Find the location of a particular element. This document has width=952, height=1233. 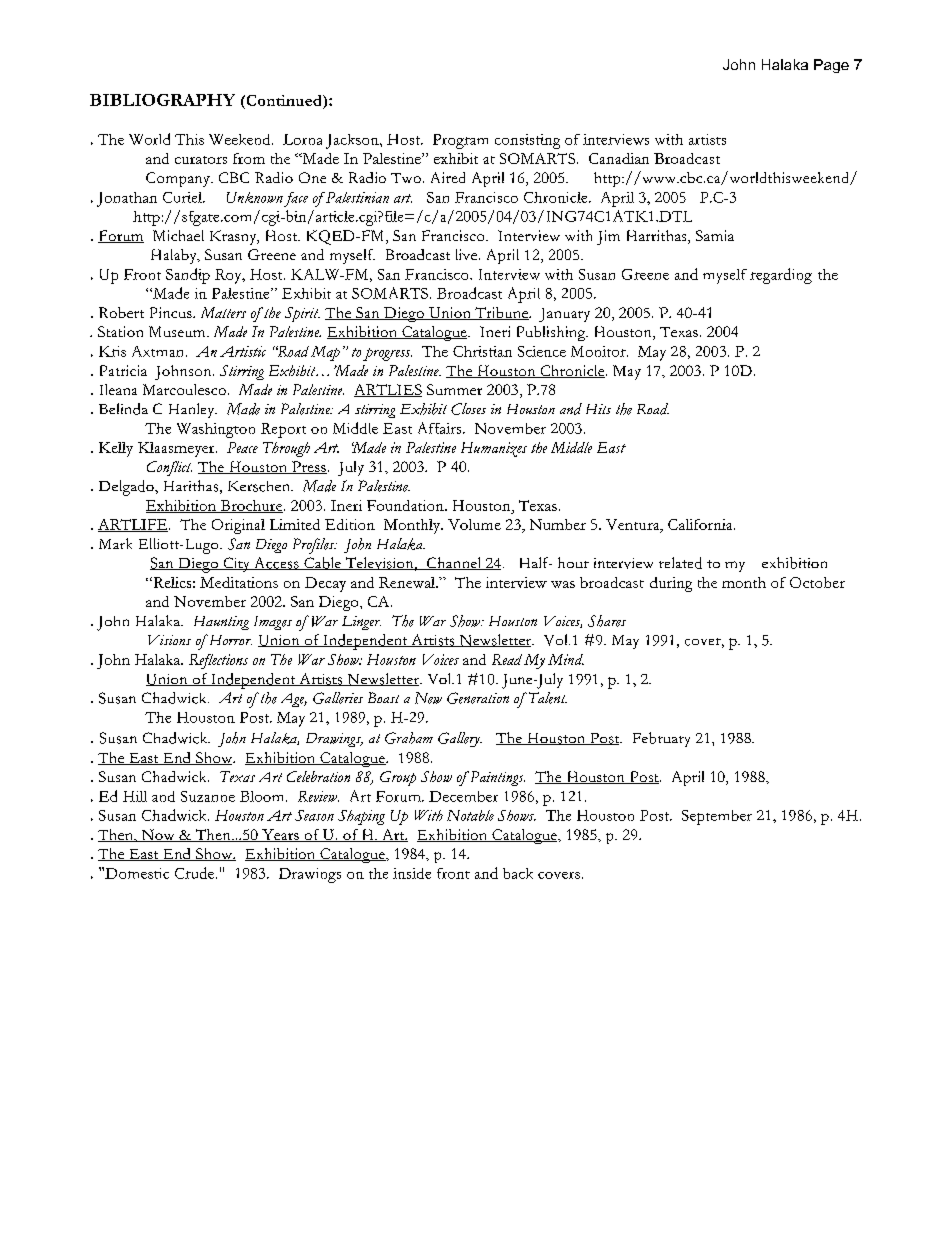

Page is located at coordinates (831, 66).
